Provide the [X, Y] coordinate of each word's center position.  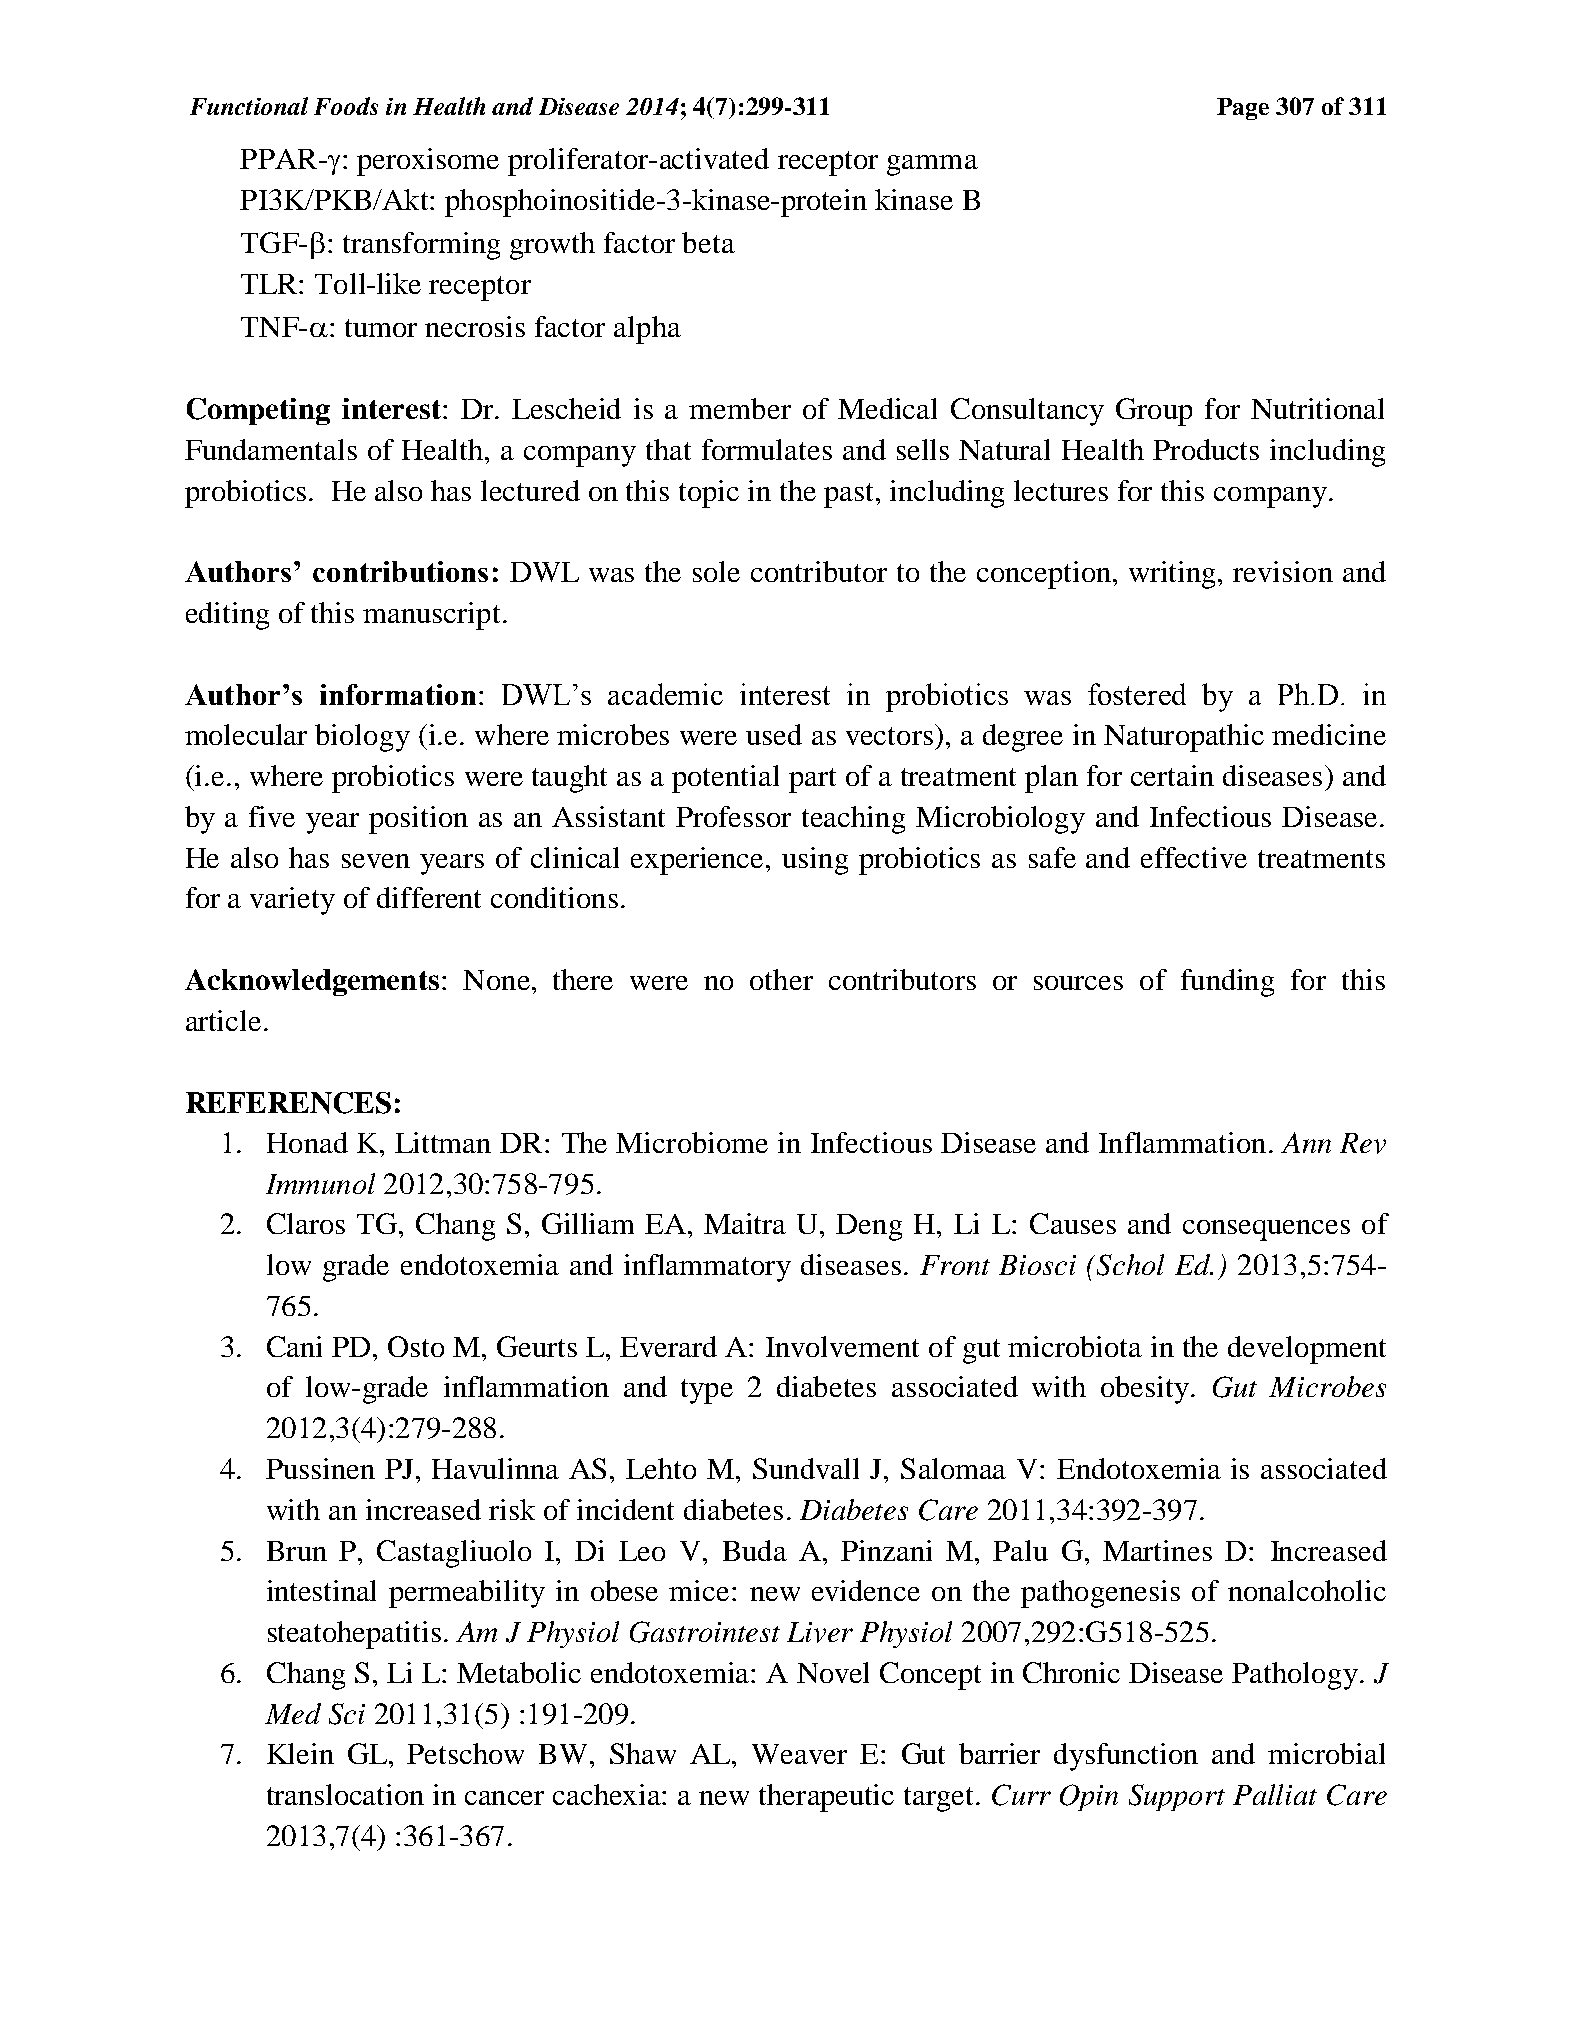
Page [1243, 109]
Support [1177, 1797]
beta [708, 242]
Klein [300, 1753]
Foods [346, 106]
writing [1174, 575]
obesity [1145, 1390]
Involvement [842, 1346]
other [781, 979]
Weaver [799, 1754]
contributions [400, 571]
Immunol [320, 1183]
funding [1227, 983]
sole [716, 571]
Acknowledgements [312, 982]
